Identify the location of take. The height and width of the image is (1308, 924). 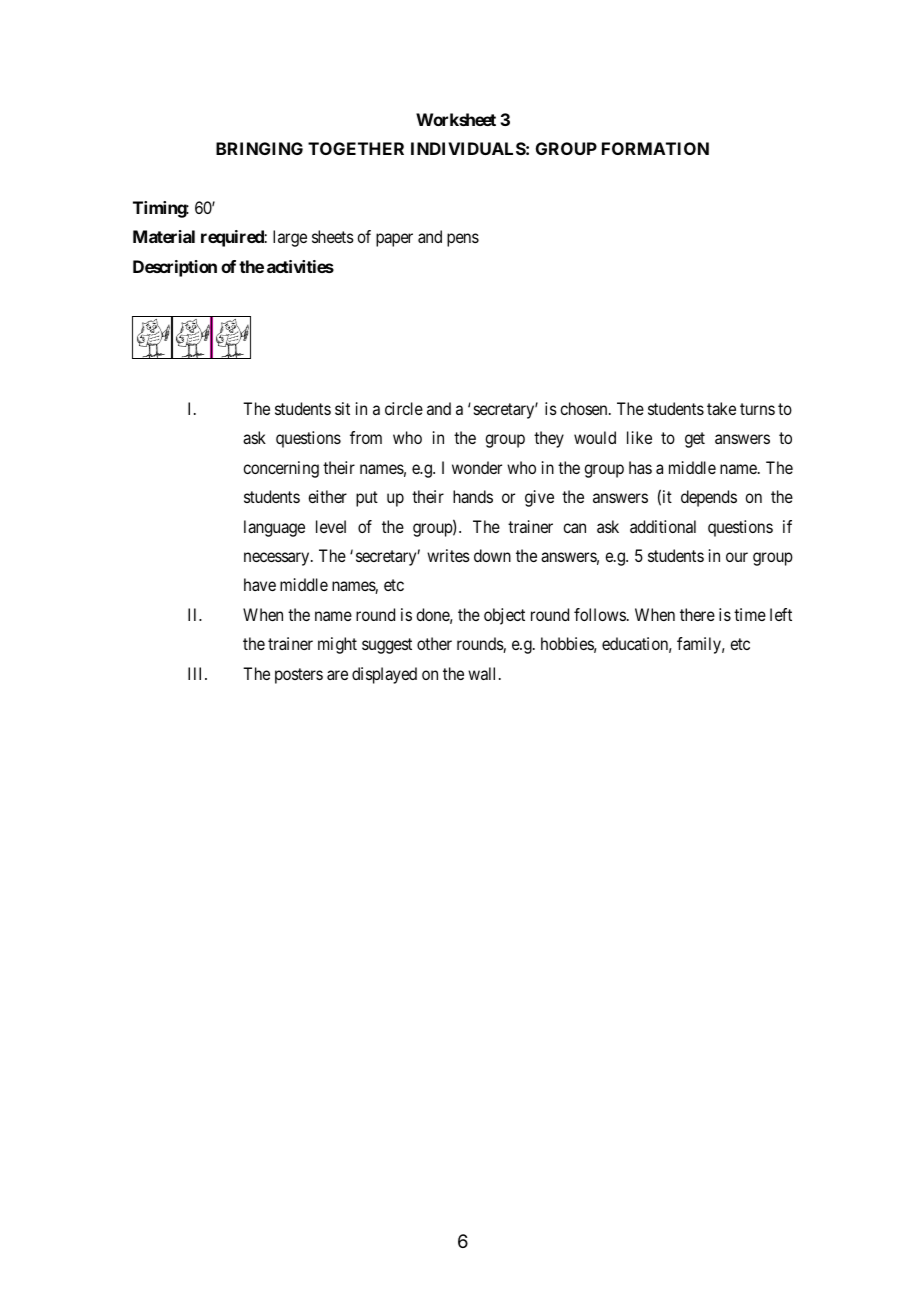
(721, 408).
